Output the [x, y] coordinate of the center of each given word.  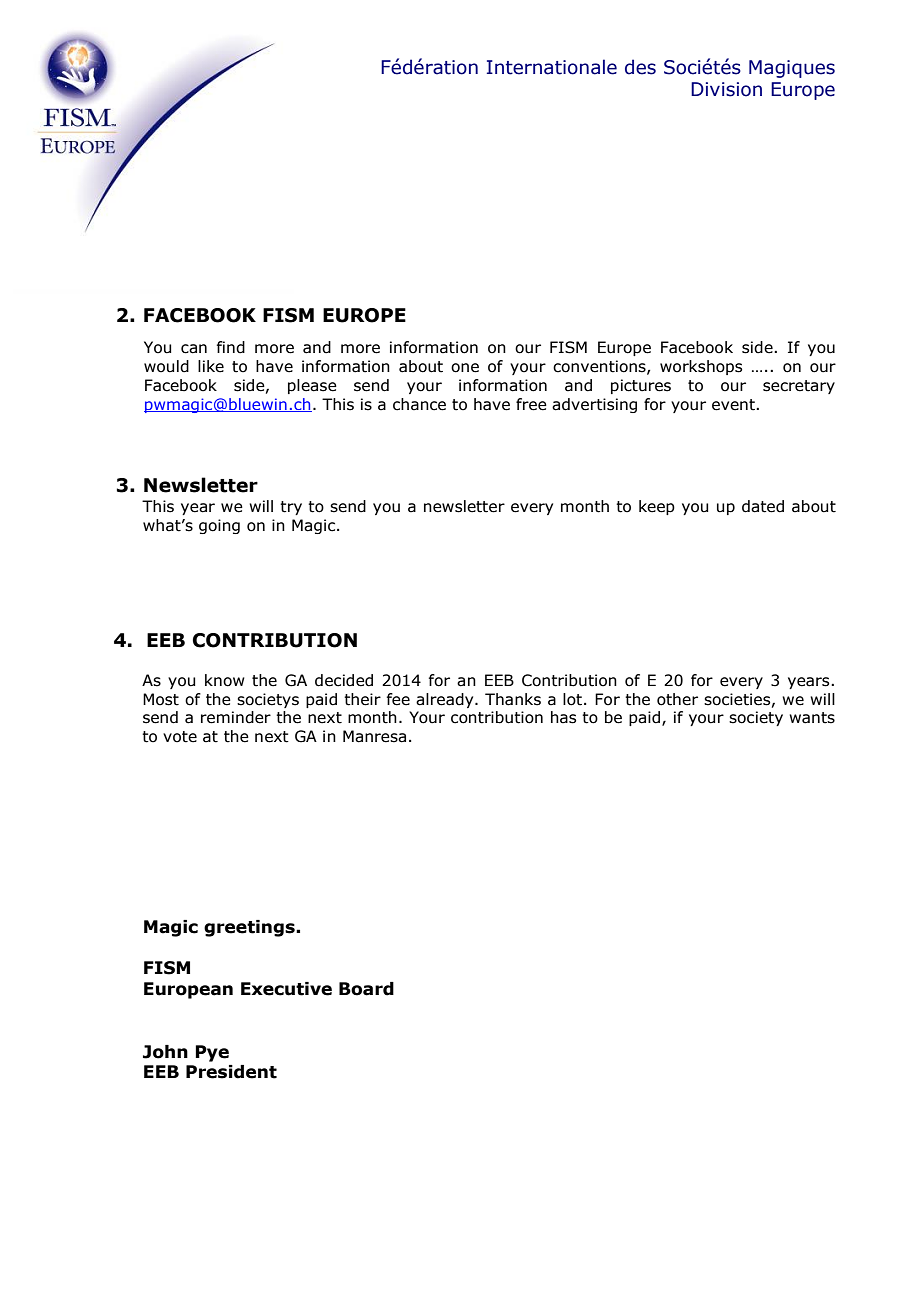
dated [763, 506]
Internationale [552, 67]
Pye [212, 1053]
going [219, 526]
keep [657, 507]
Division [726, 89]
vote [180, 737]
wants [812, 718]
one [465, 368]
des [640, 67]
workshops [701, 367]
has [563, 717]
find [231, 347]
